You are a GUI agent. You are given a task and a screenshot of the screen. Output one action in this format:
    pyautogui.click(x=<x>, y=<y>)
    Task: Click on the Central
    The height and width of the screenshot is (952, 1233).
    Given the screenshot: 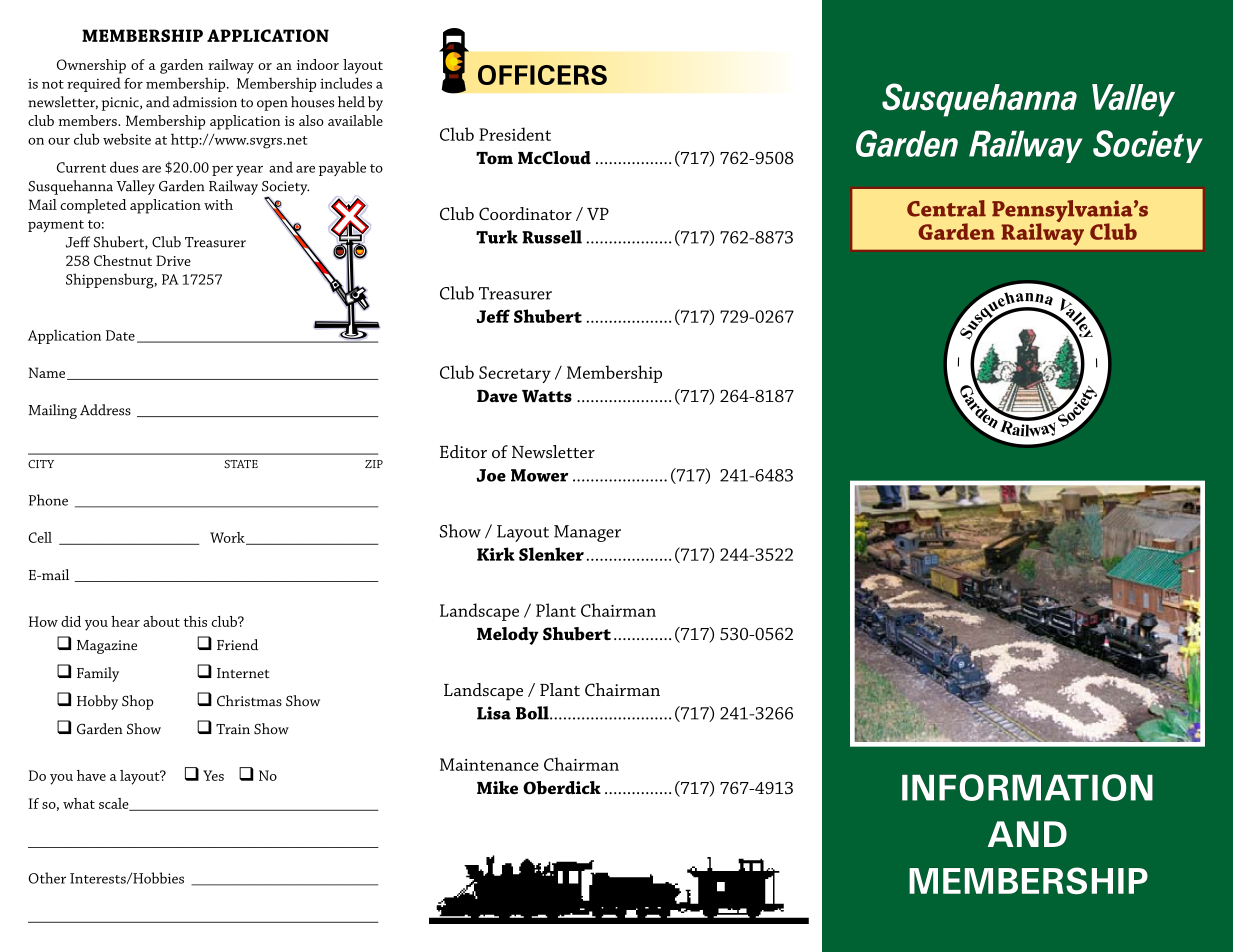 What is the action you would take?
    pyautogui.click(x=946, y=208)
